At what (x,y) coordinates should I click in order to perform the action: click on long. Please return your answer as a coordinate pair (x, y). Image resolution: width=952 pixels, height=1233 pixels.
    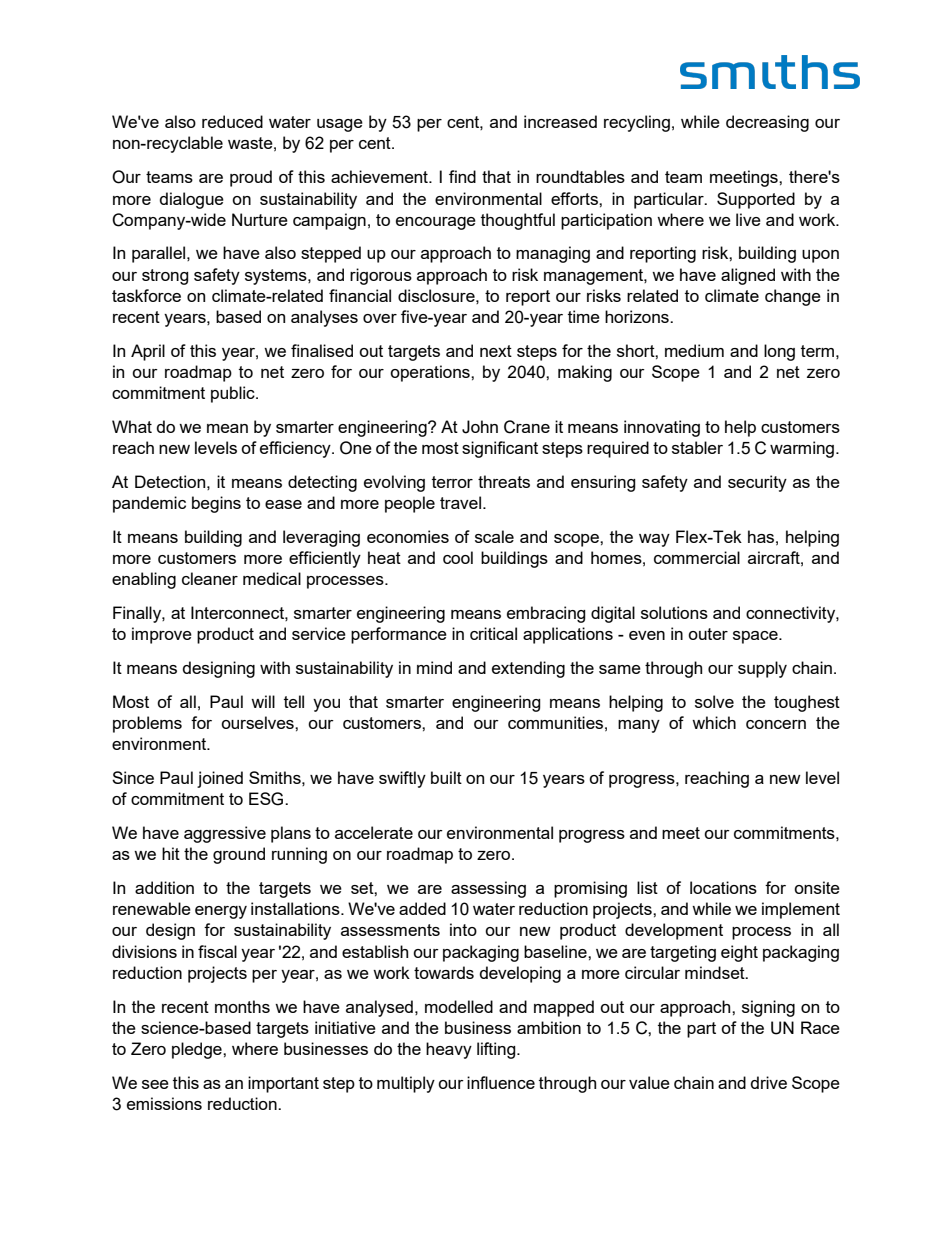
    Looking at the image, I should click on (779, 352).
